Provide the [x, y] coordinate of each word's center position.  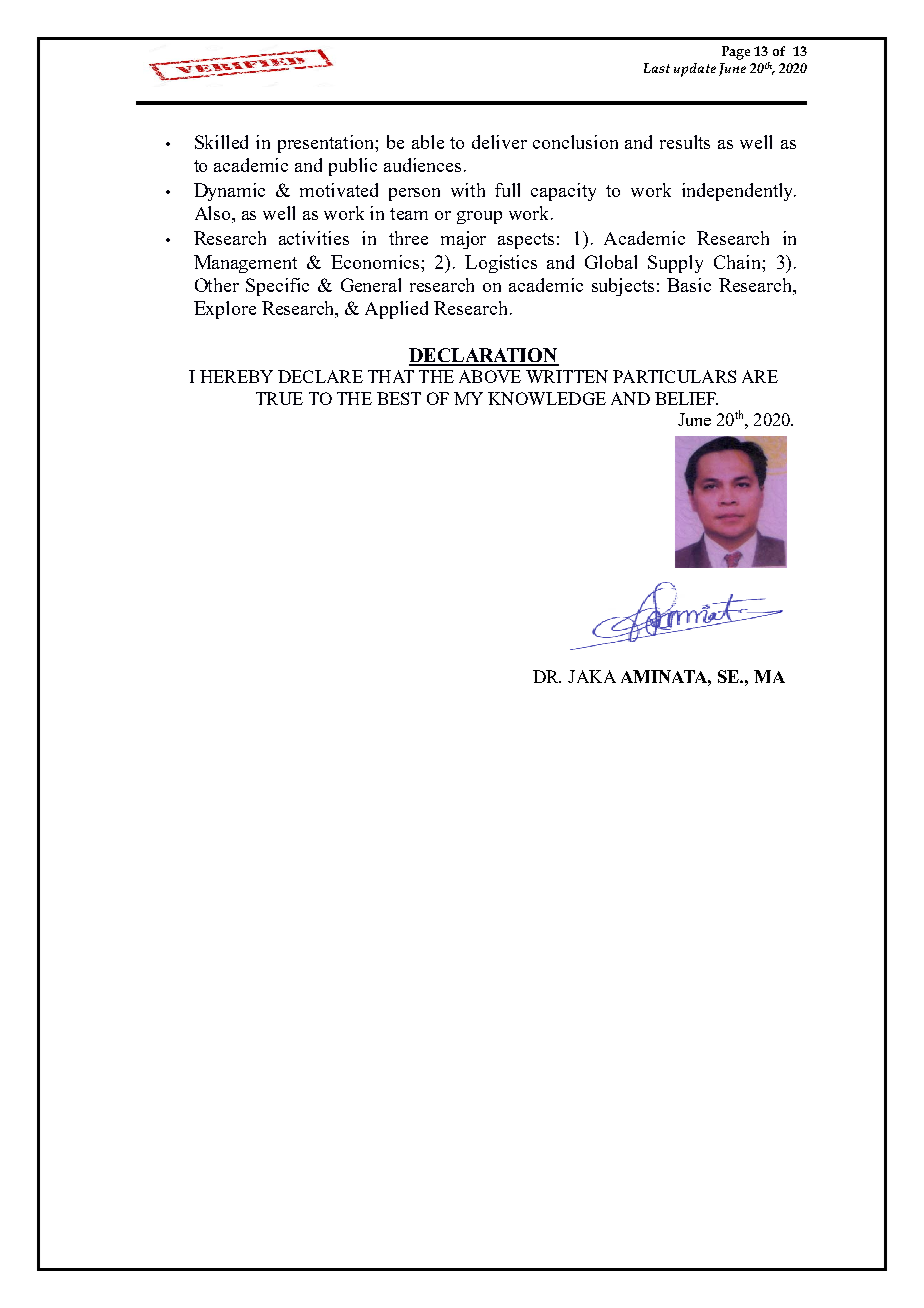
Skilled [221, 142]
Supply [675, 264]
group [479, 217]
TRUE [279, 398]
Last [657, 68]
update [695, 70]
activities [314, 238]
